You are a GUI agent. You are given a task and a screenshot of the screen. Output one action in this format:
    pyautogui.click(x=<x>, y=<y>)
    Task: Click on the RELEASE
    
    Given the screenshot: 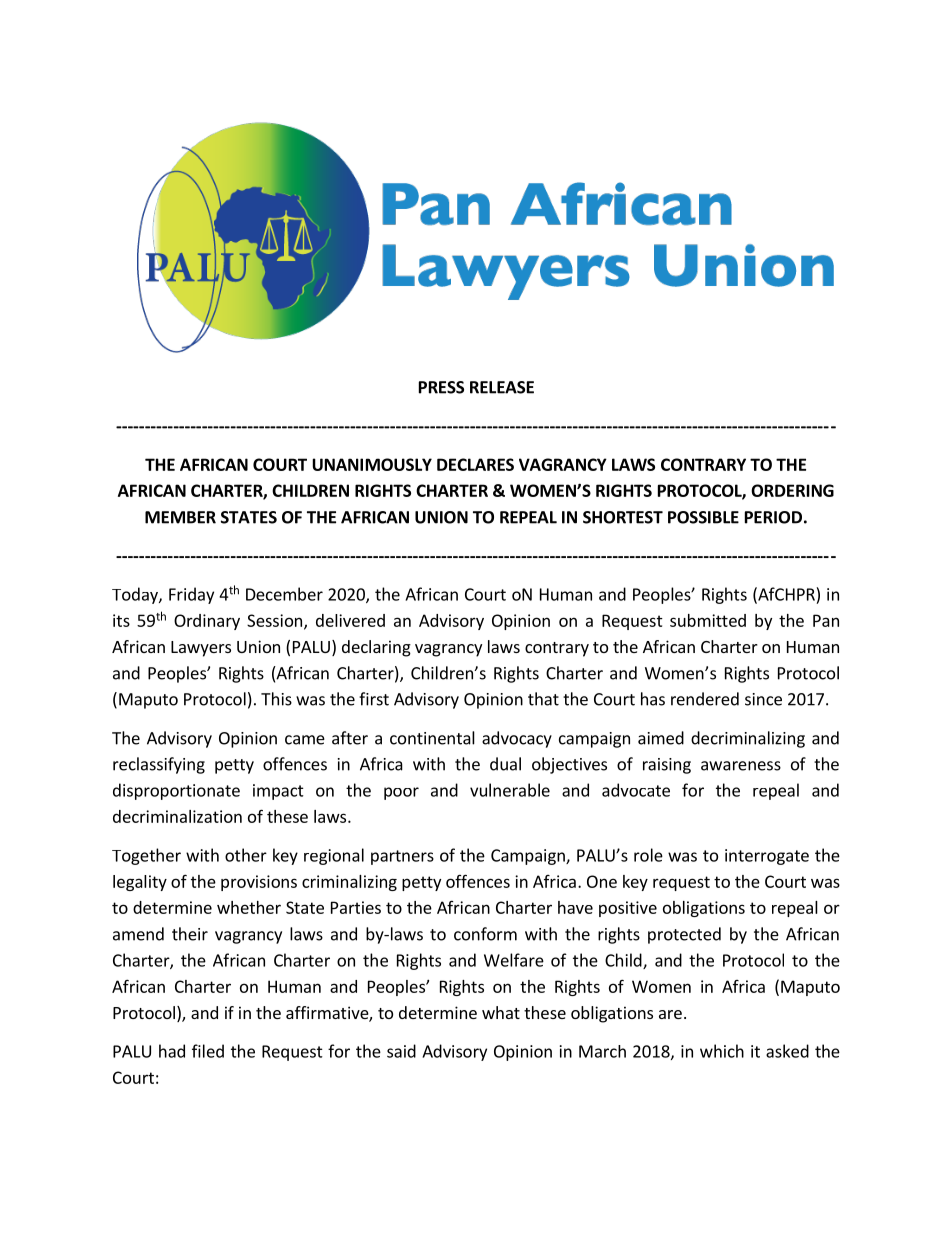 What is the action you would take?
    pyautogui.click(x=502, y=387)
